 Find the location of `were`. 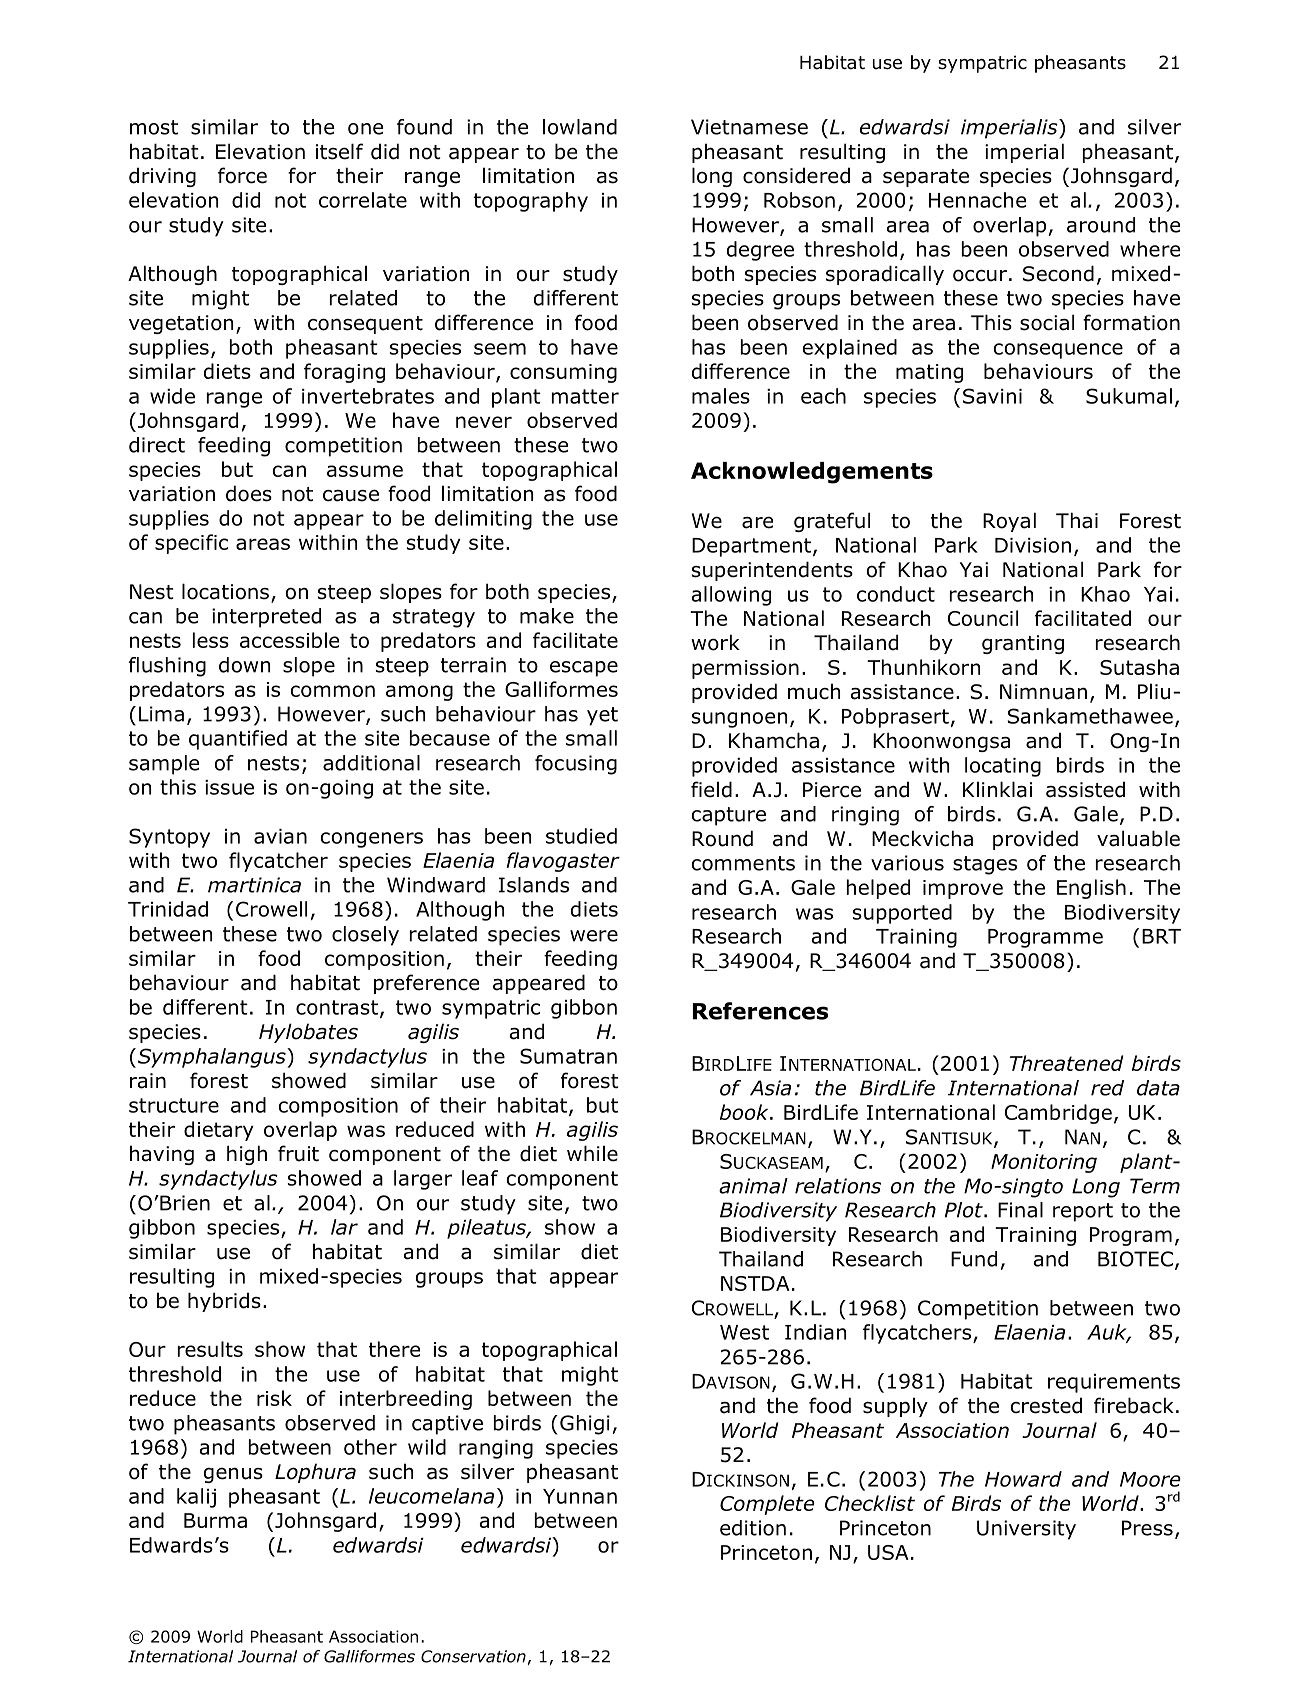

were is located at coordinates (594, 936).
